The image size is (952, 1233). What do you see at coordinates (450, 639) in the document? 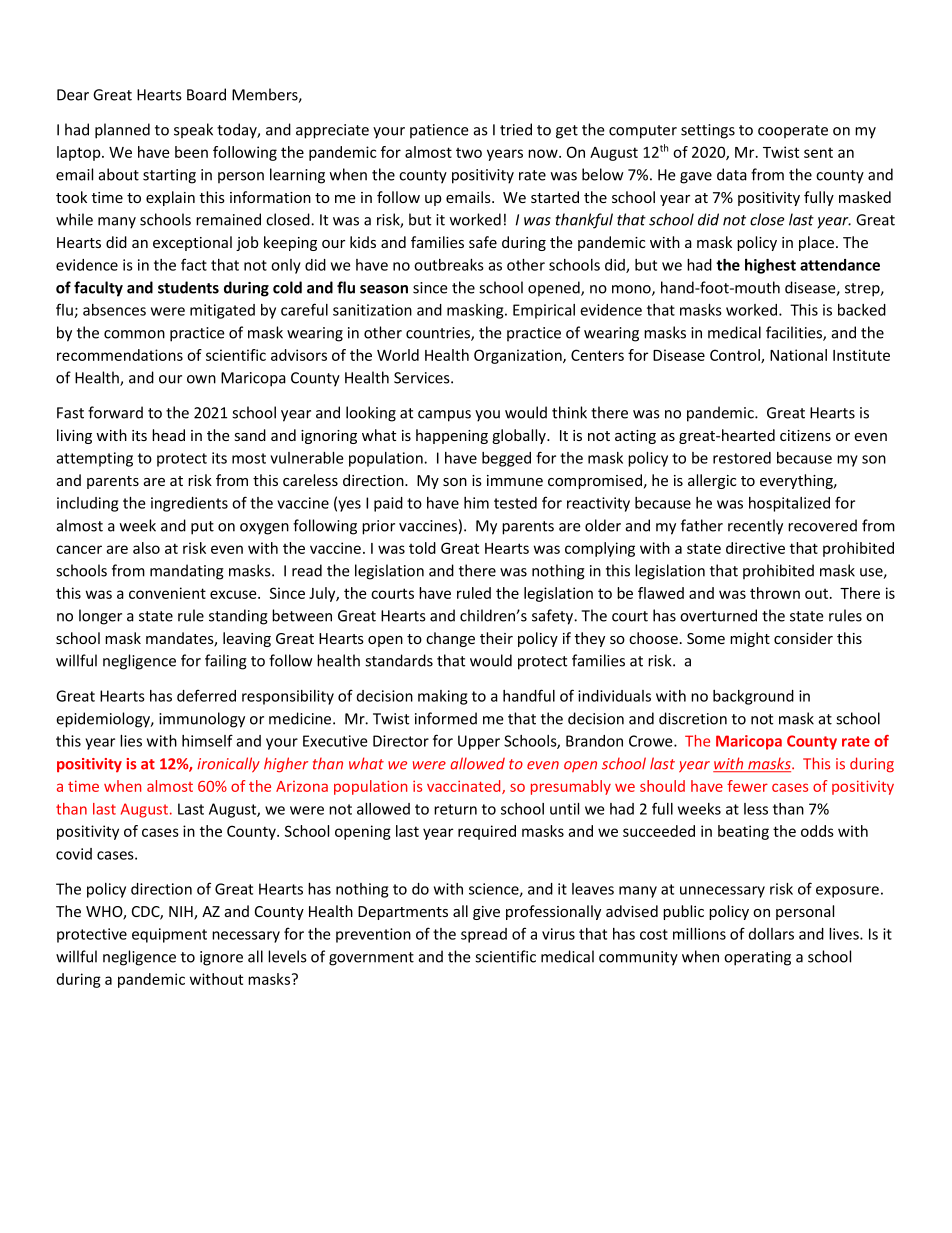
I see `change` at bounding box center [450, 639].
